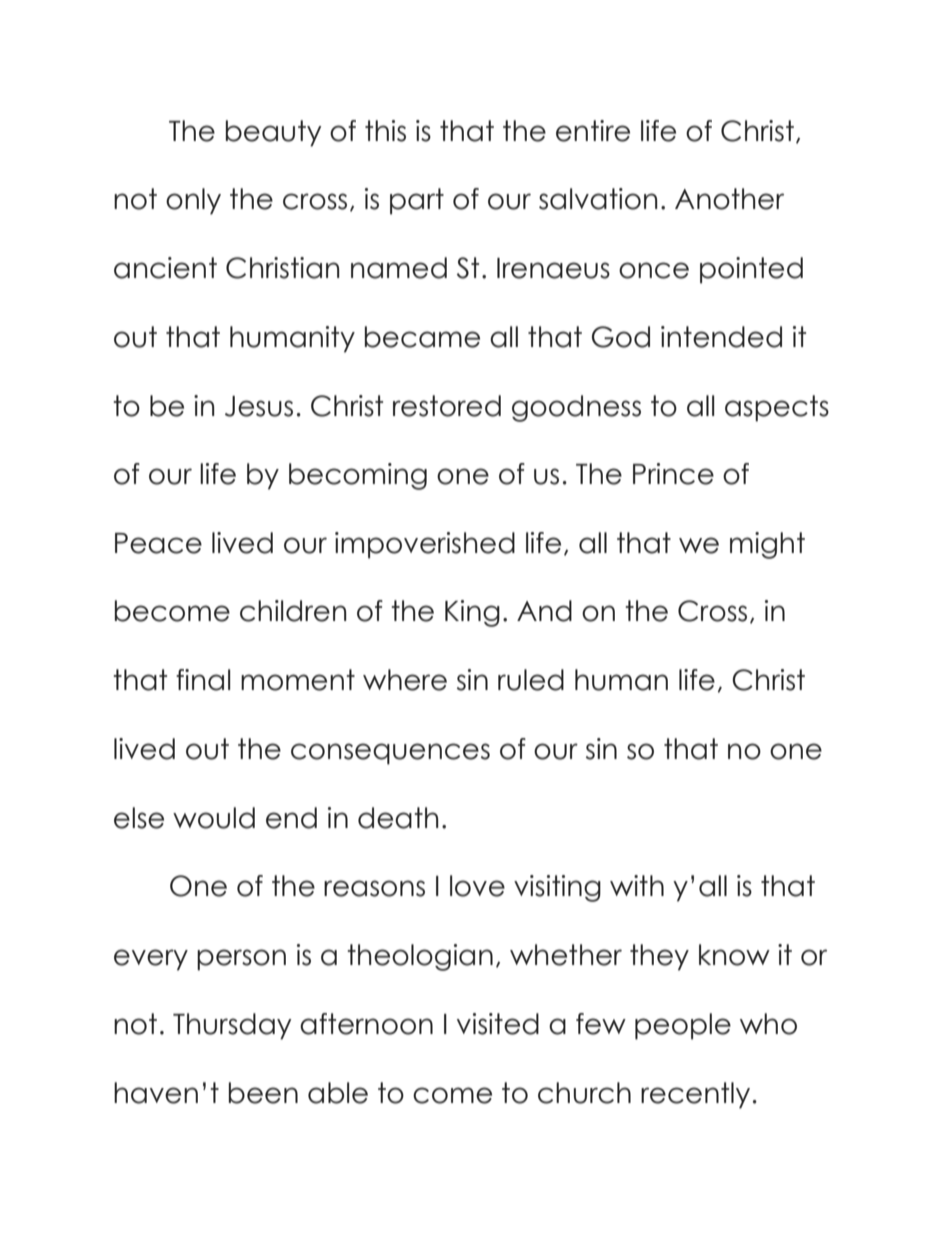 The image size is (952, 1233). Describe the element at coordinates (232, 1026) in the document. I see `Thursday` at that location.
